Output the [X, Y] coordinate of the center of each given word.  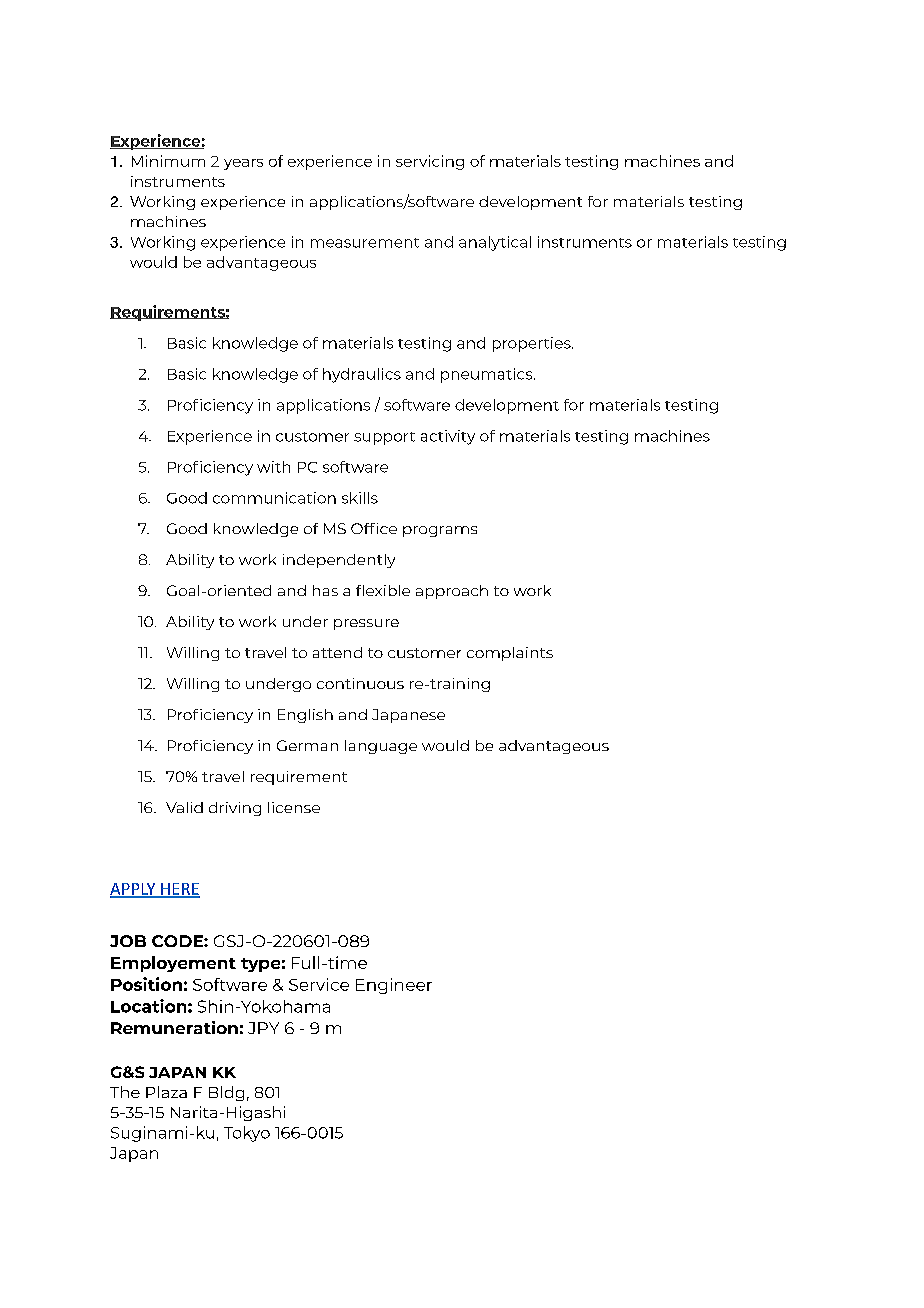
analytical [495, 243]
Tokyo [247, 1134]
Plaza [166, 1092]
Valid [184, 807]
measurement [365, 243]
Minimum [168, 161]
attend [337, 652]
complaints [510, 654]
